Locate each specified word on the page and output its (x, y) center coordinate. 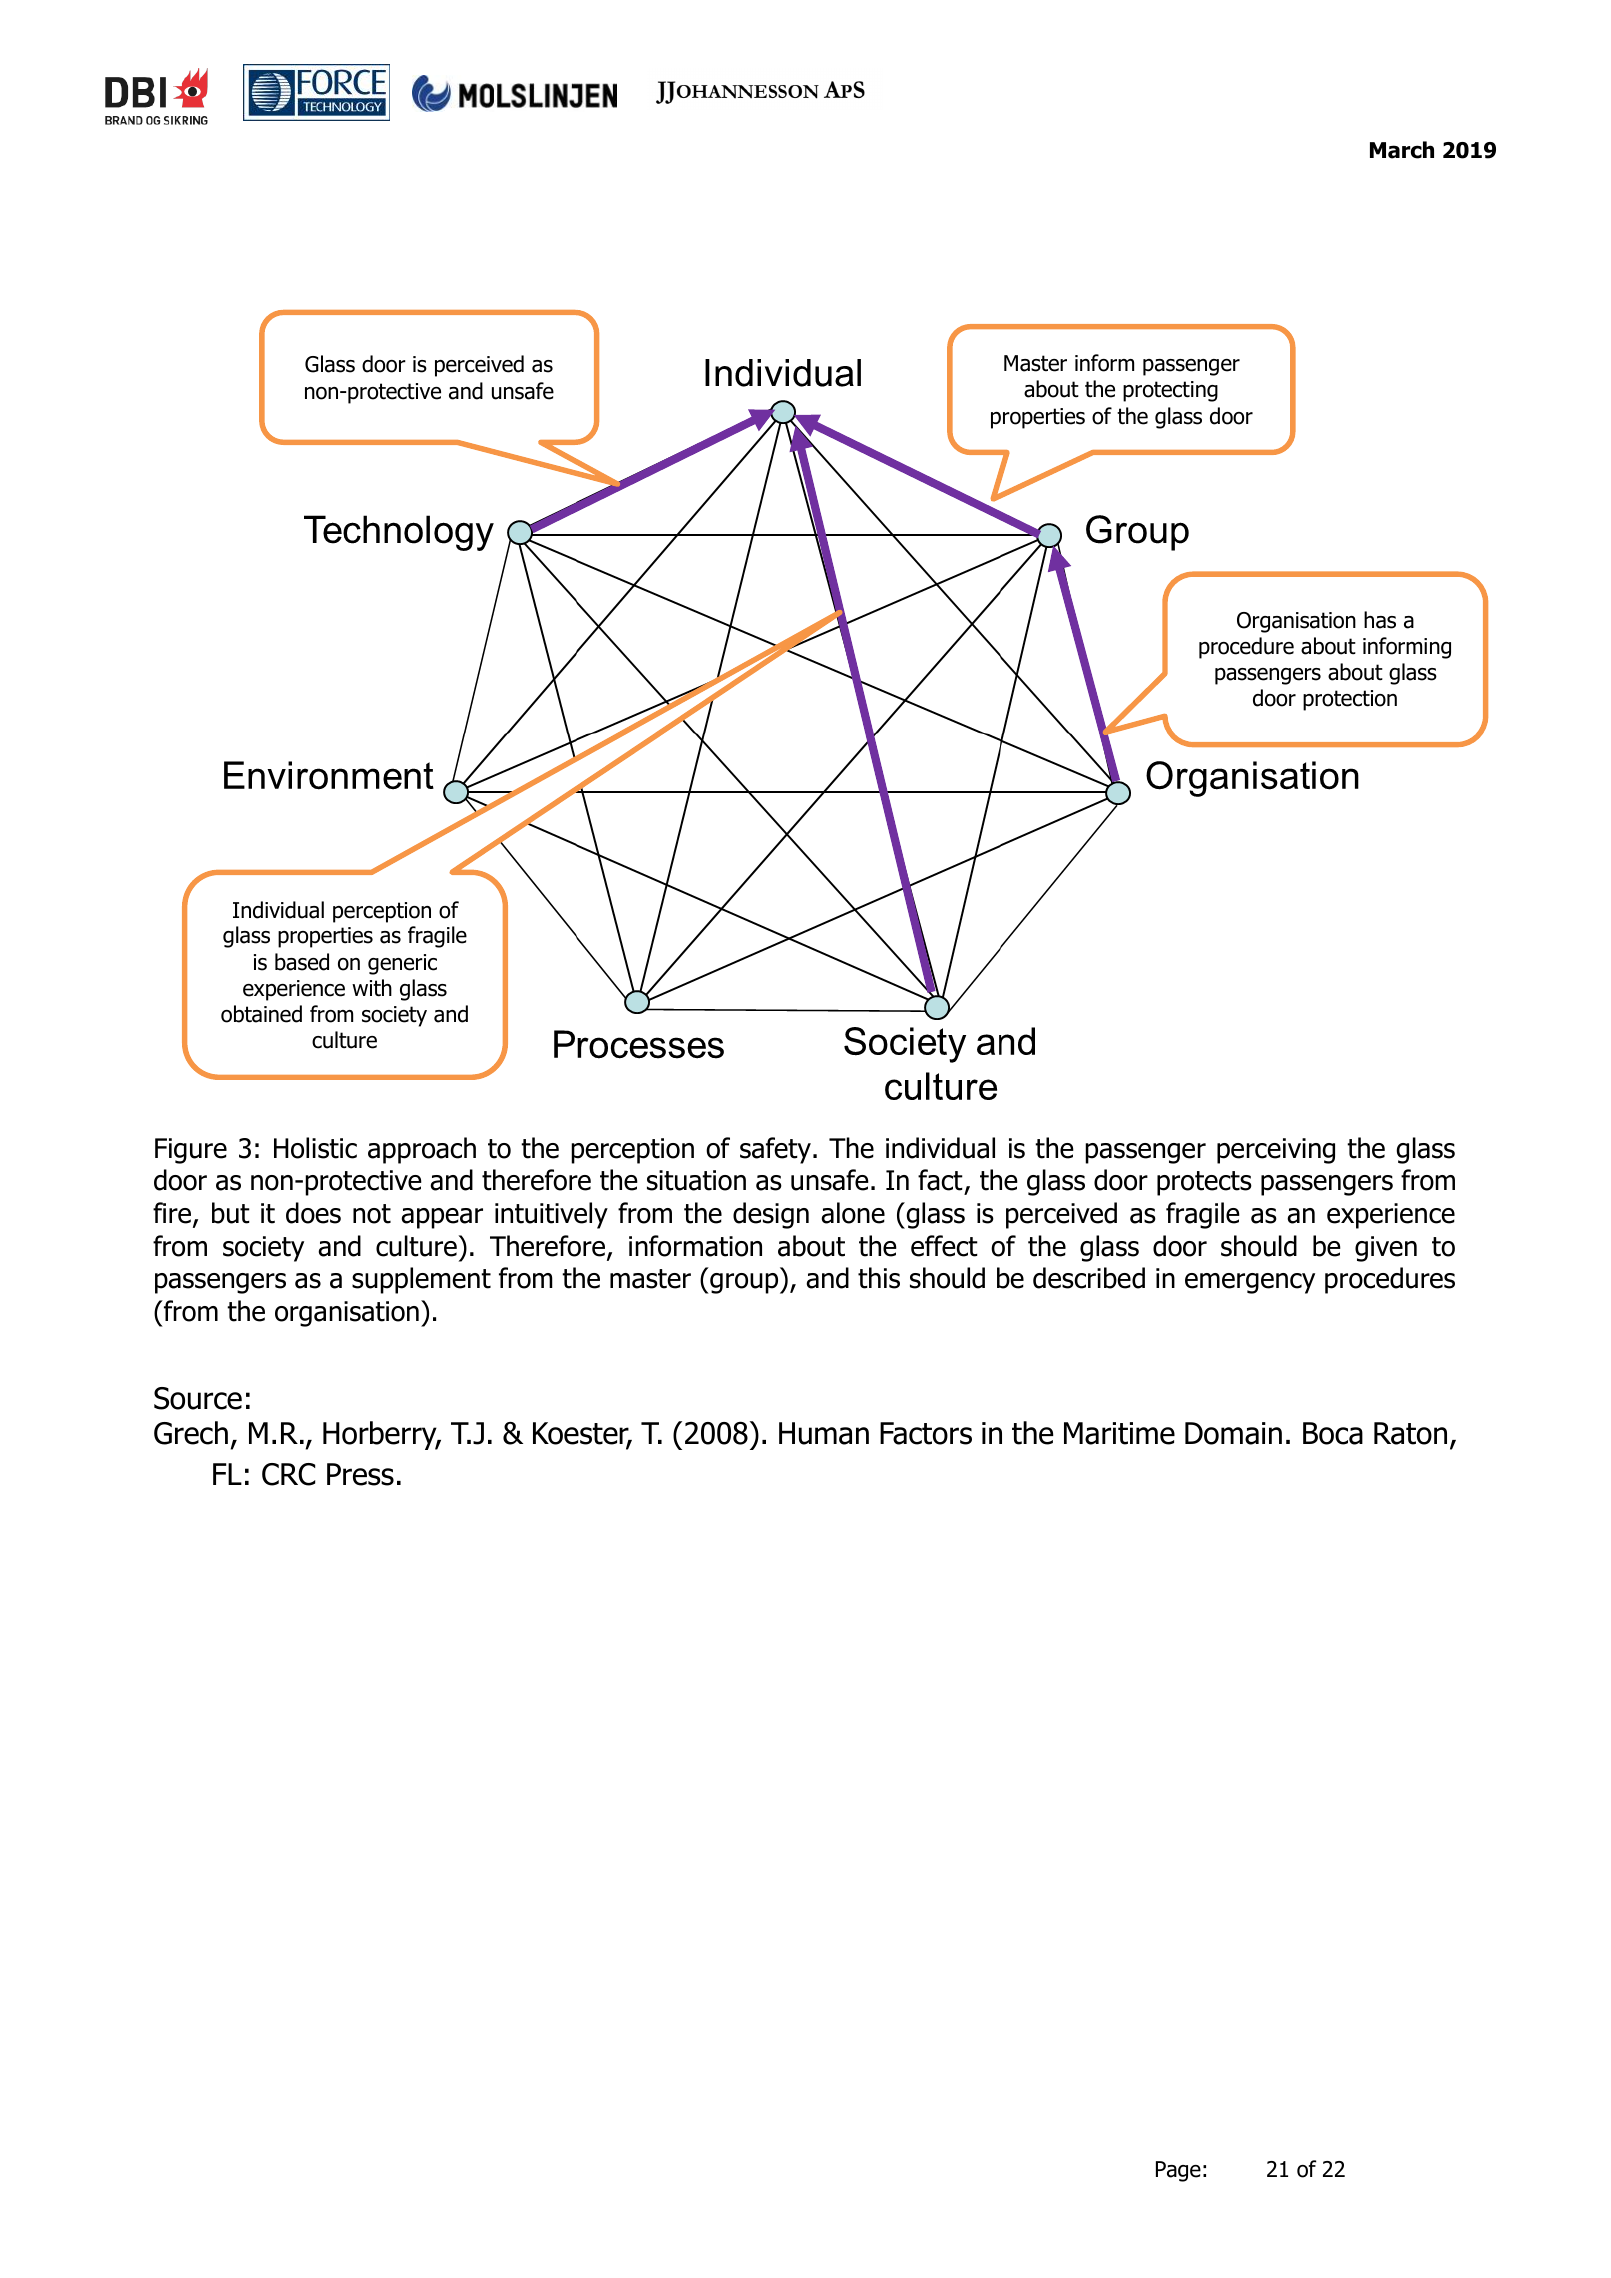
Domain (1233, 1433)
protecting (1170, 391)
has (1380, 620)
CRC (288, 1474)
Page (1178, 2171)
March (1402, 150)
